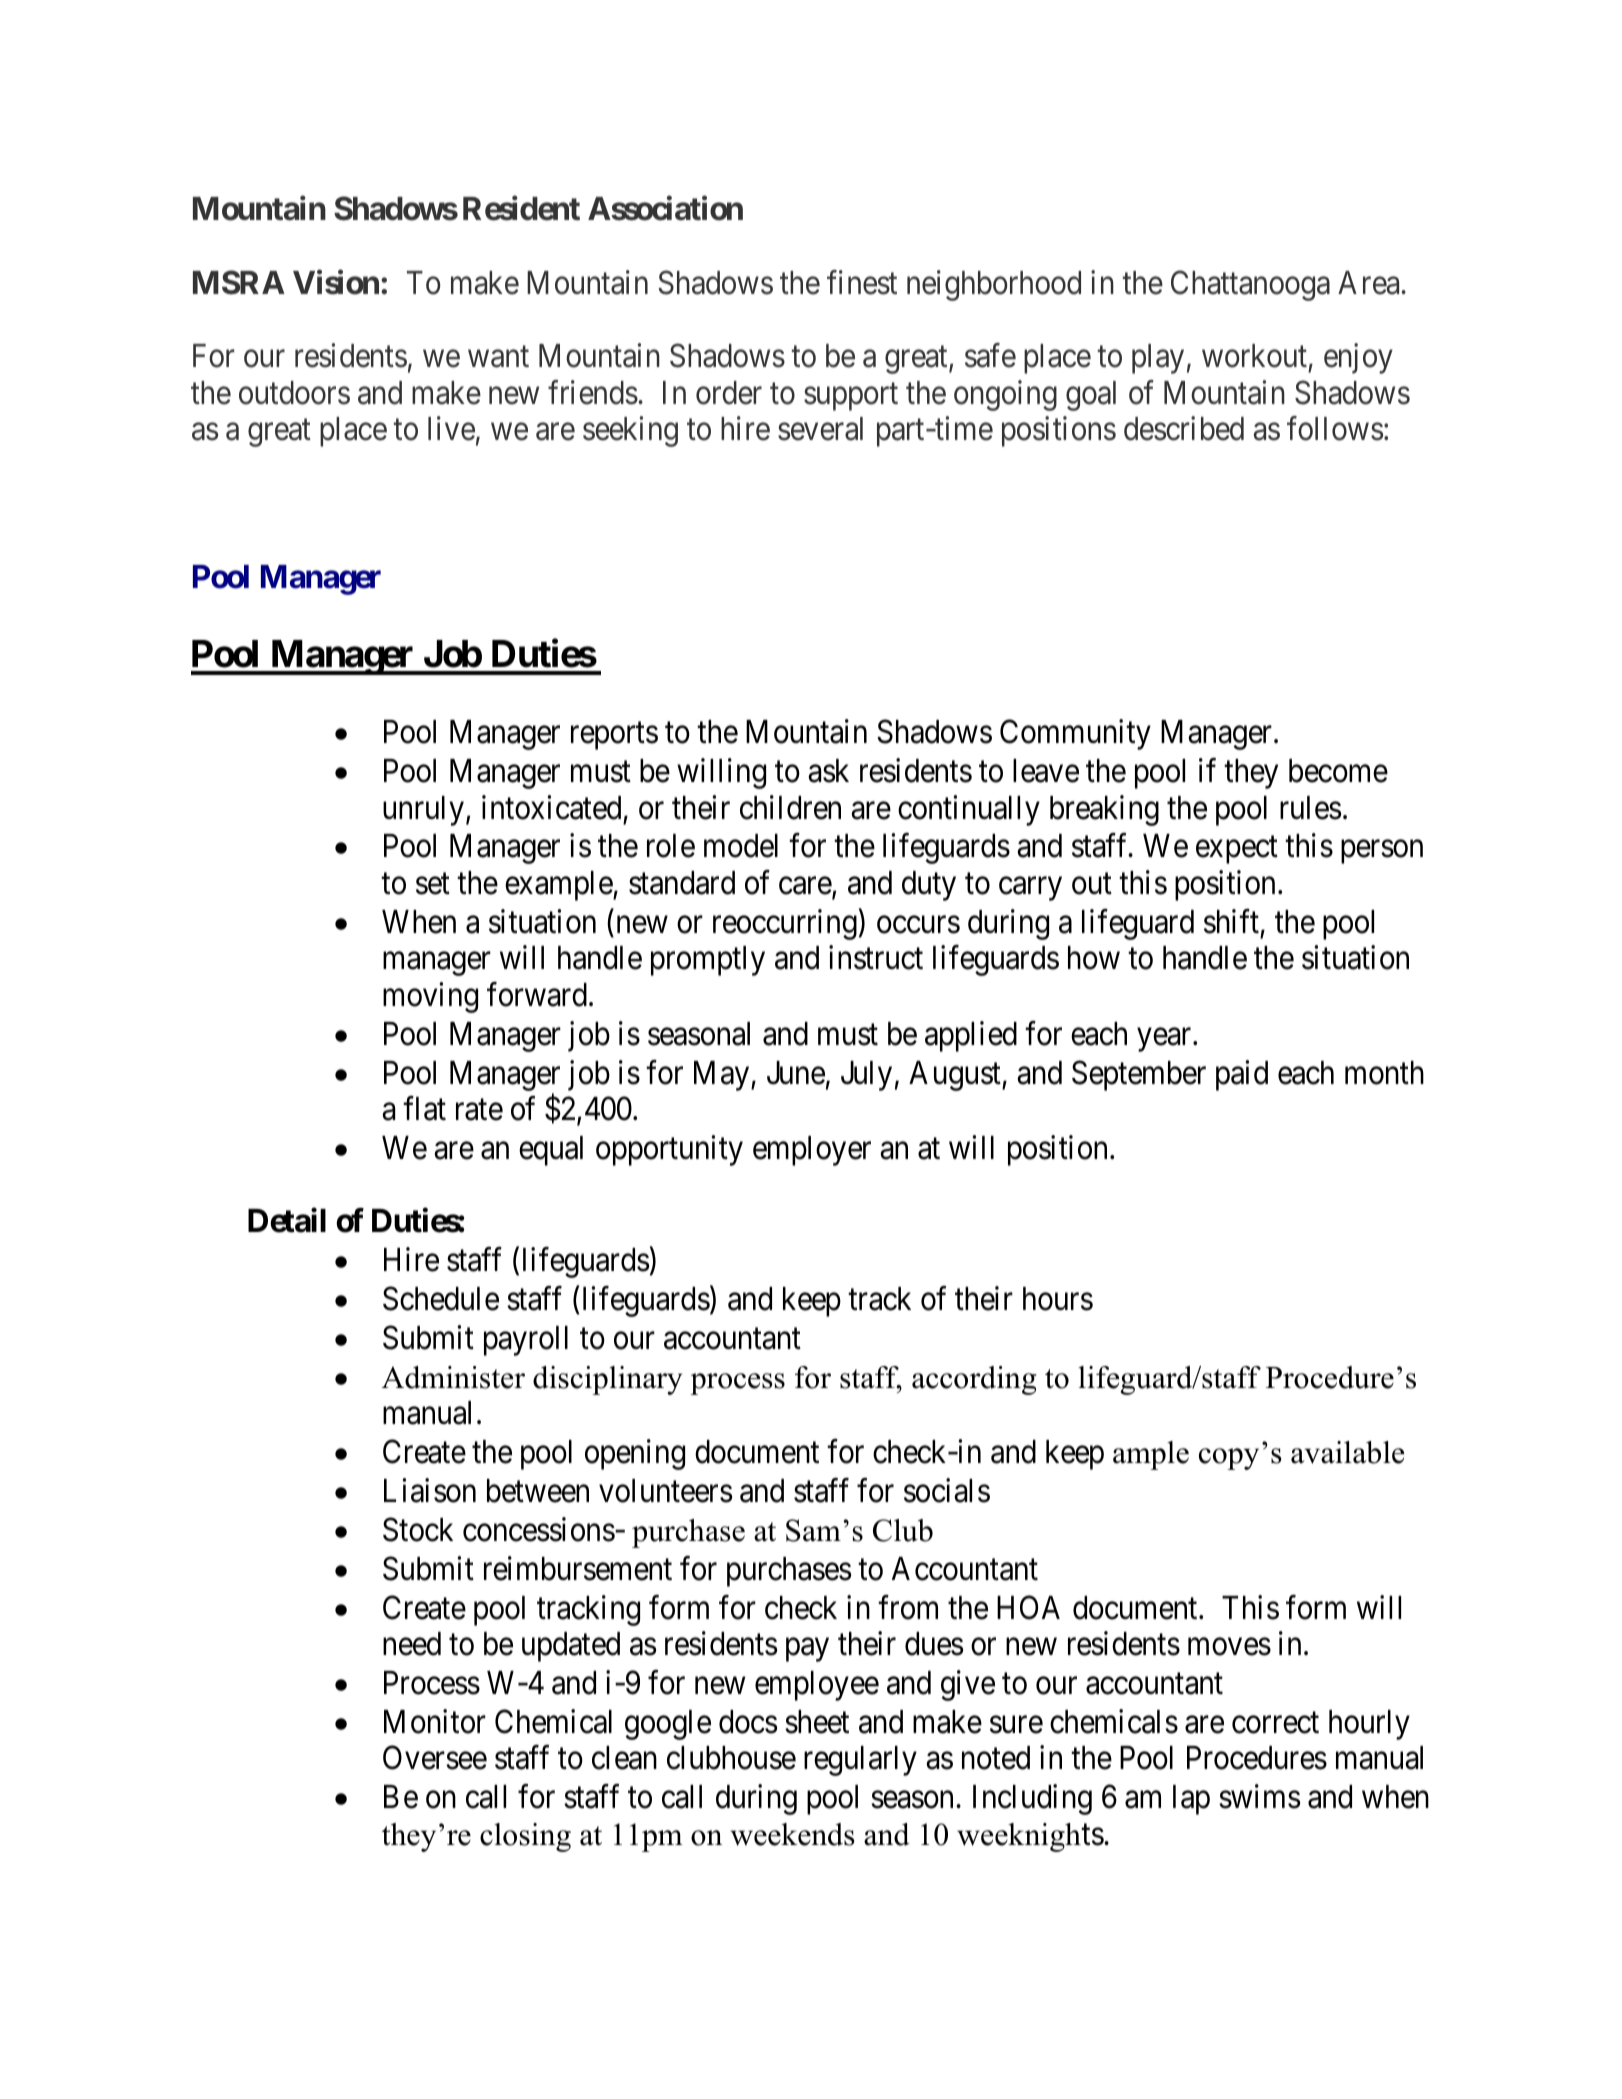 The image size is (1622, 2099). What do you see at coordinates (862, 282) in the image?
I see `finest` at bounding box center [862, 282].
